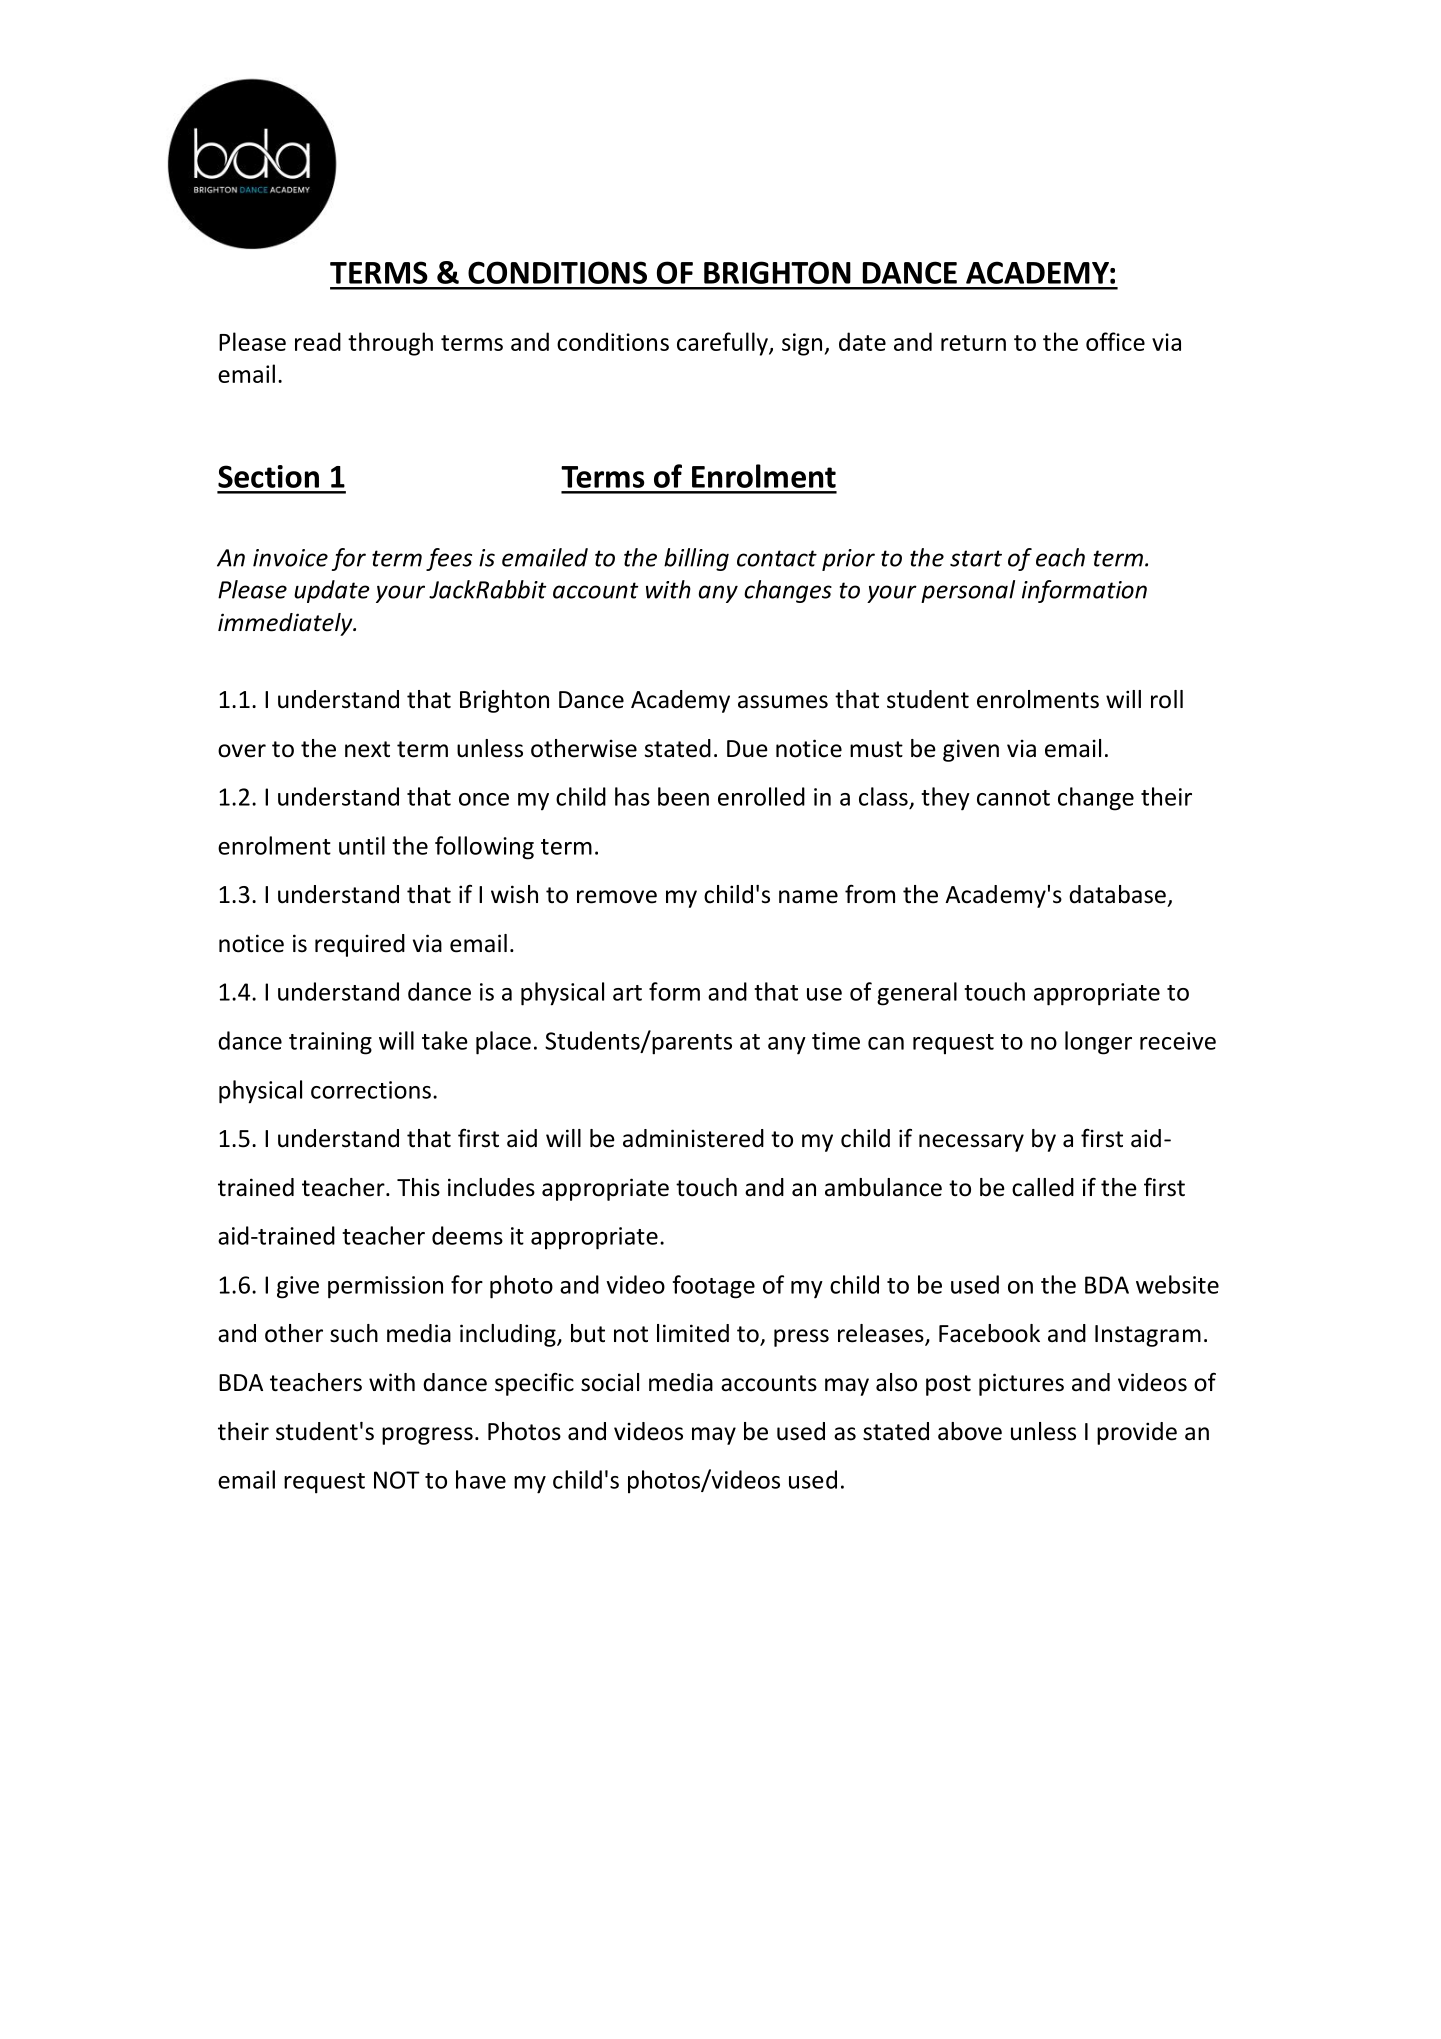 The image size is (1441, 2039). What do you see at coordinates (1013, 798) in the image?
I see `cannot` at bounding box center [1013, 798].
